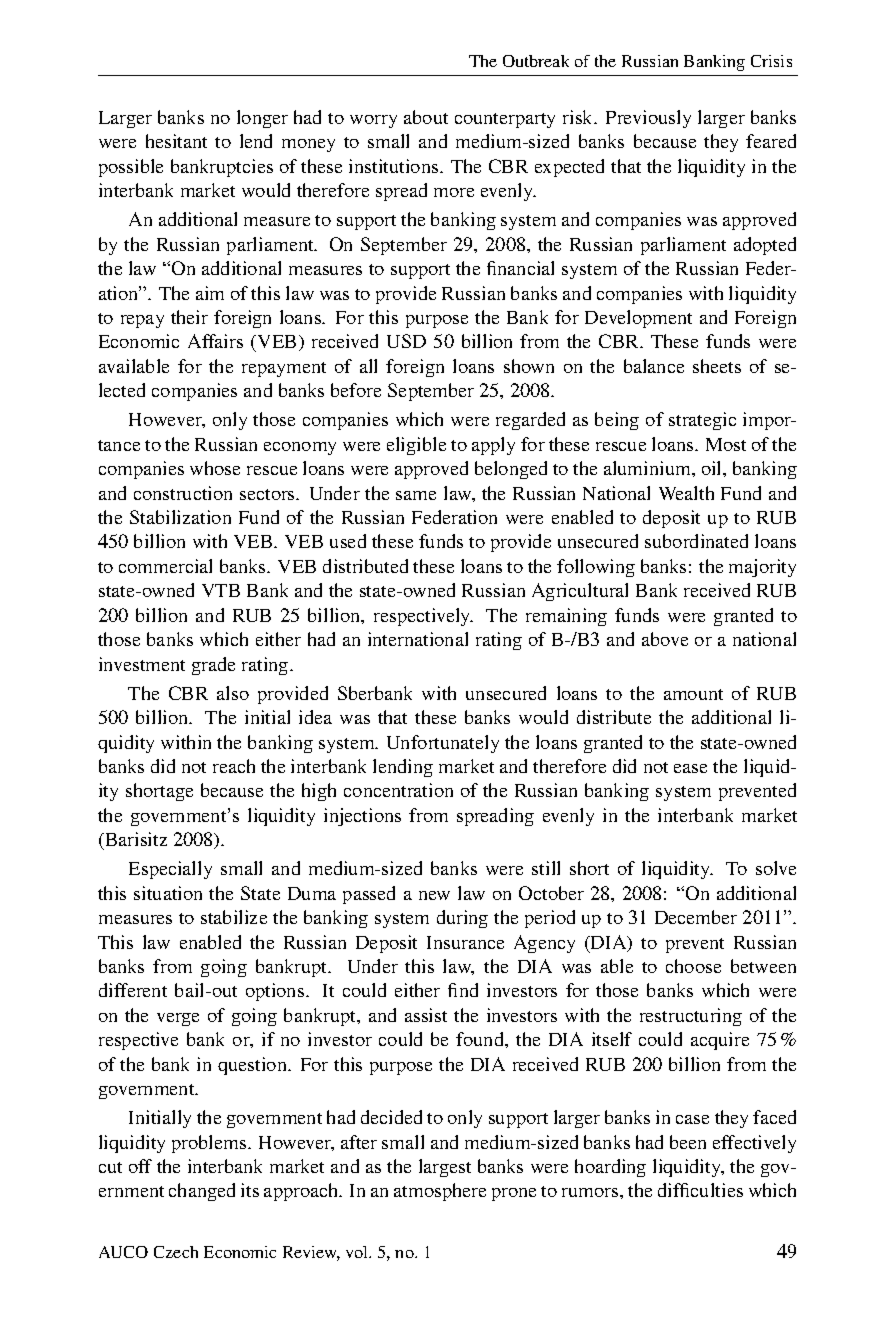 The height and width of the image is (1331, 896). What do you see at coordinates (215, 468) in the image?
I see `whose` at bounding box center [215, 468].
